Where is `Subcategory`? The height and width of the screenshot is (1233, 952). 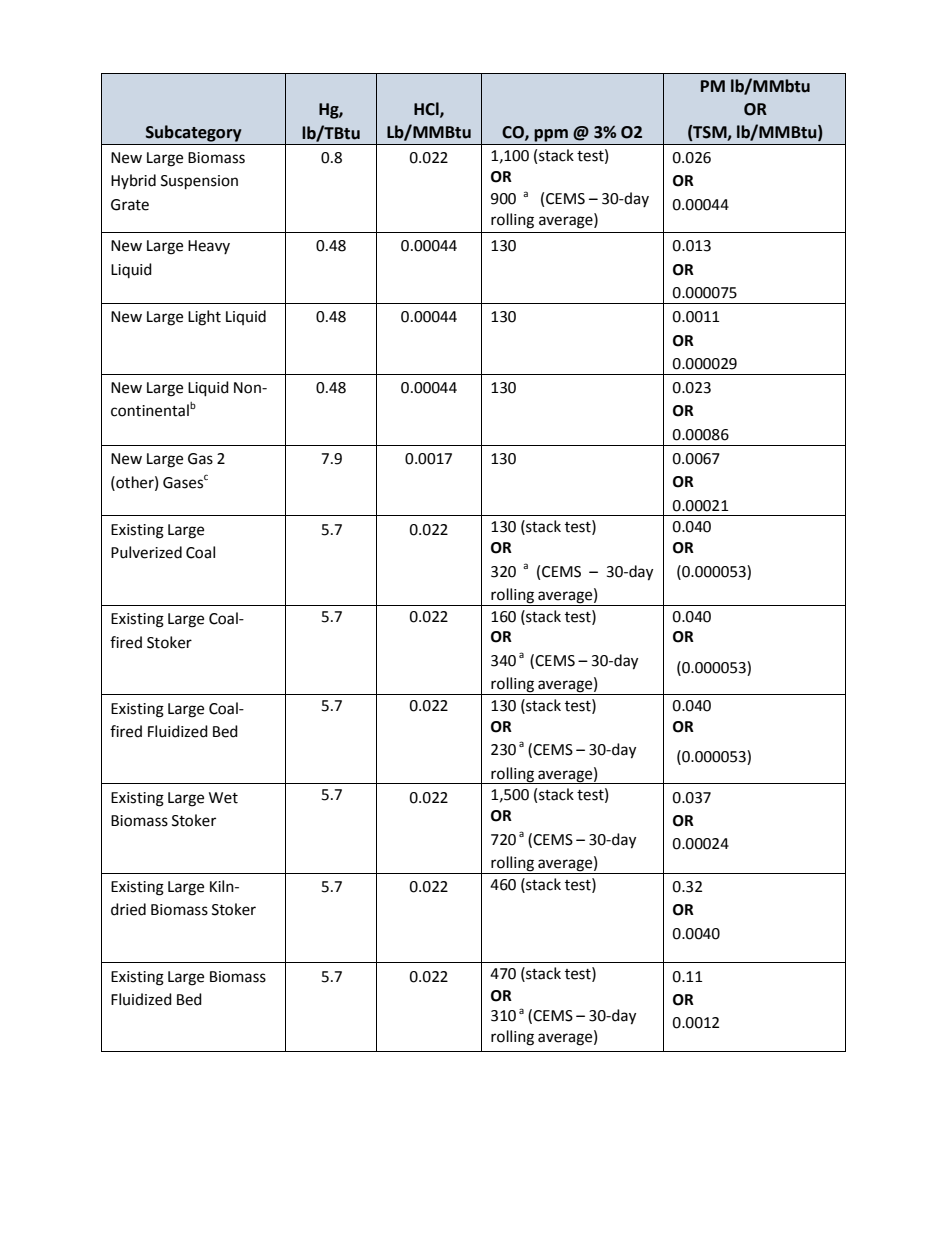 Subcategory is located at coordinates (193, 133).
